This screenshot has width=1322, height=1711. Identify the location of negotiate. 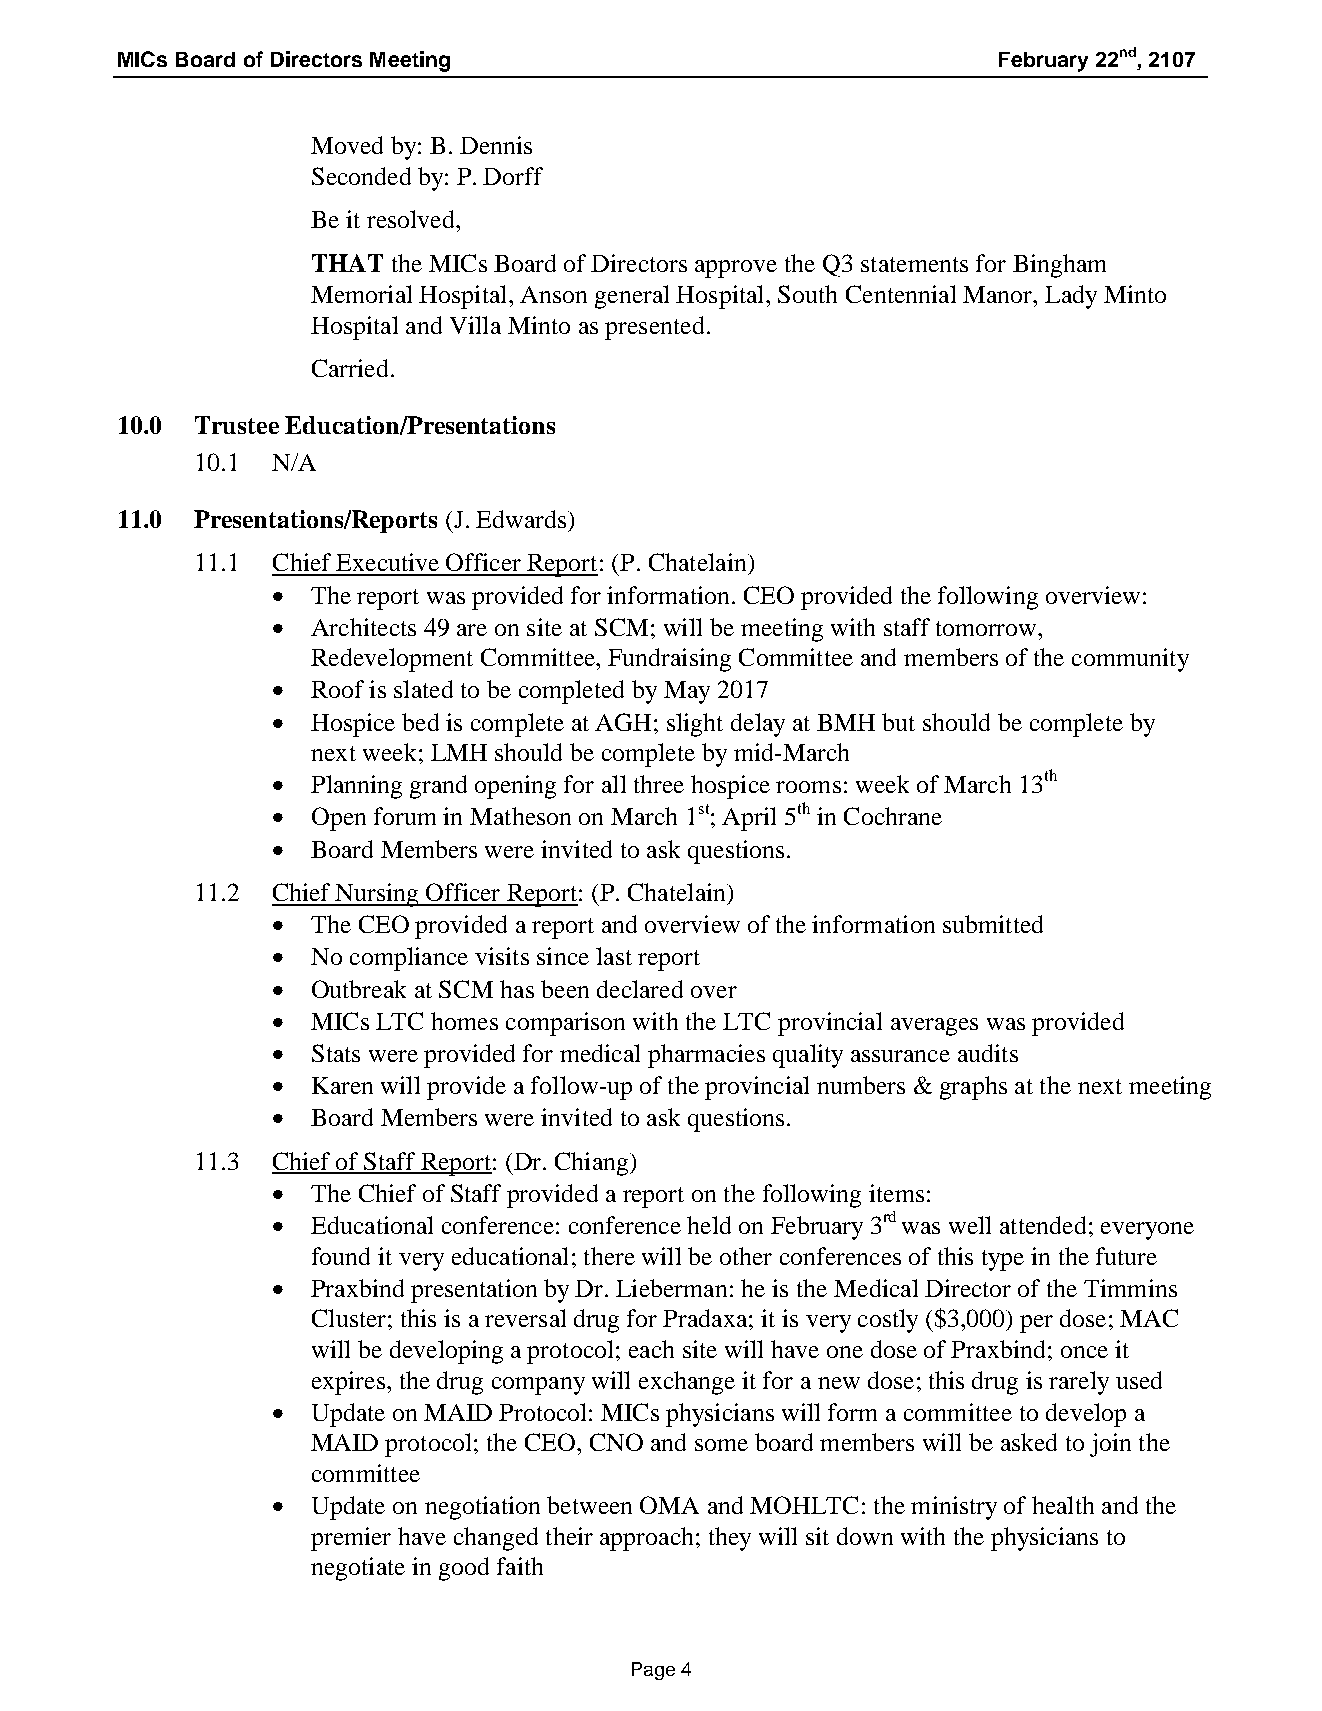
(358, 1569).
